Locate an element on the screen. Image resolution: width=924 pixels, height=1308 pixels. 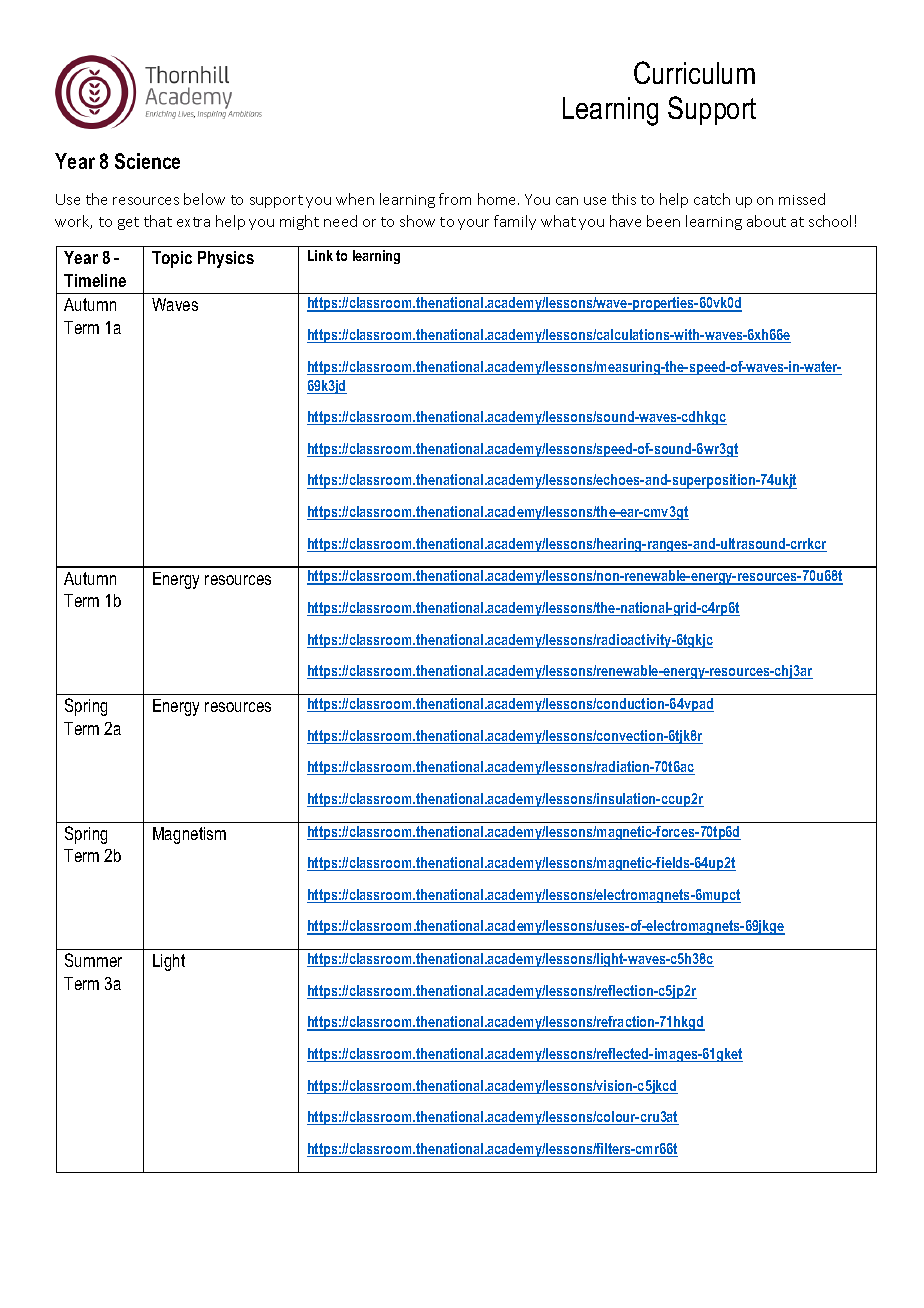
Science is located at coordinates (147, 161).
